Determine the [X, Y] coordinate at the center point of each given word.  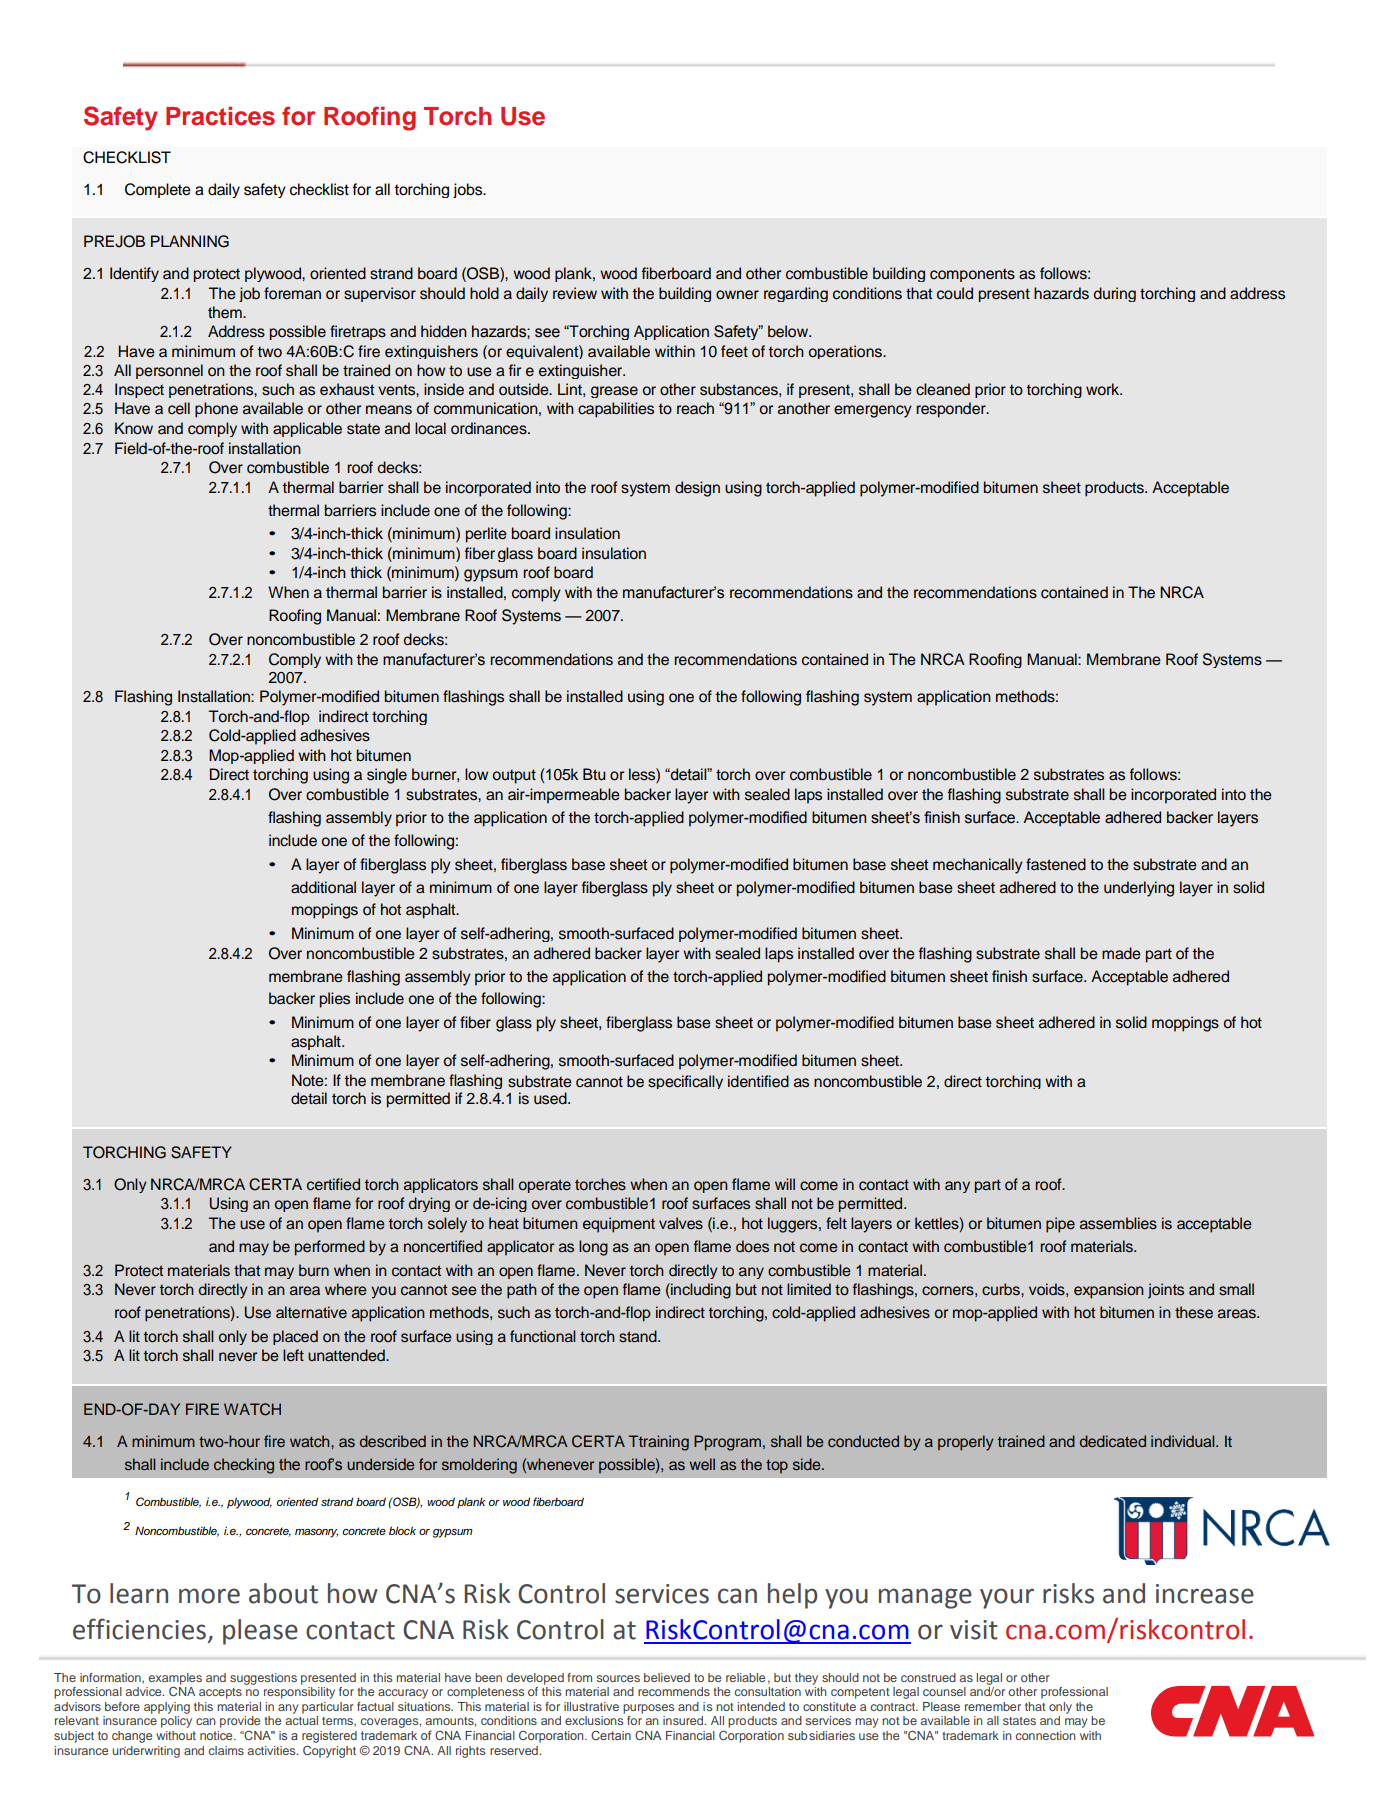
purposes [648, 1709]
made [1121, 953]
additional [323, 887]
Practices [220, 116]
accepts [220, 1693]
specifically [685, 1082]
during [1115, 294]
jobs [469, 190]
